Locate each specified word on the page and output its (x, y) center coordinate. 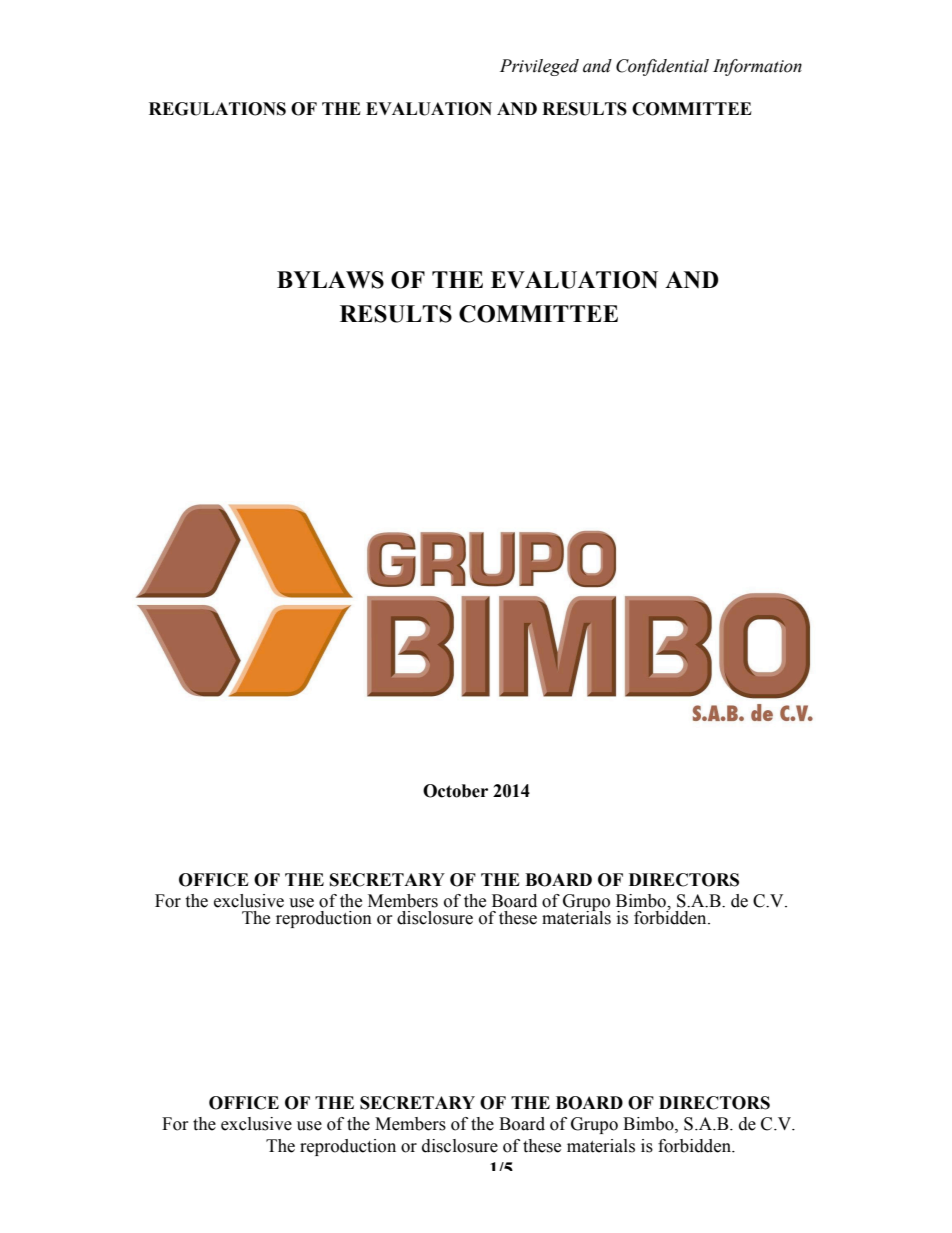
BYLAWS (330, 280)
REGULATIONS (217, 109)
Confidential (662, 67)
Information (757, 67)
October (455, 791)
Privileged (539, 67)
